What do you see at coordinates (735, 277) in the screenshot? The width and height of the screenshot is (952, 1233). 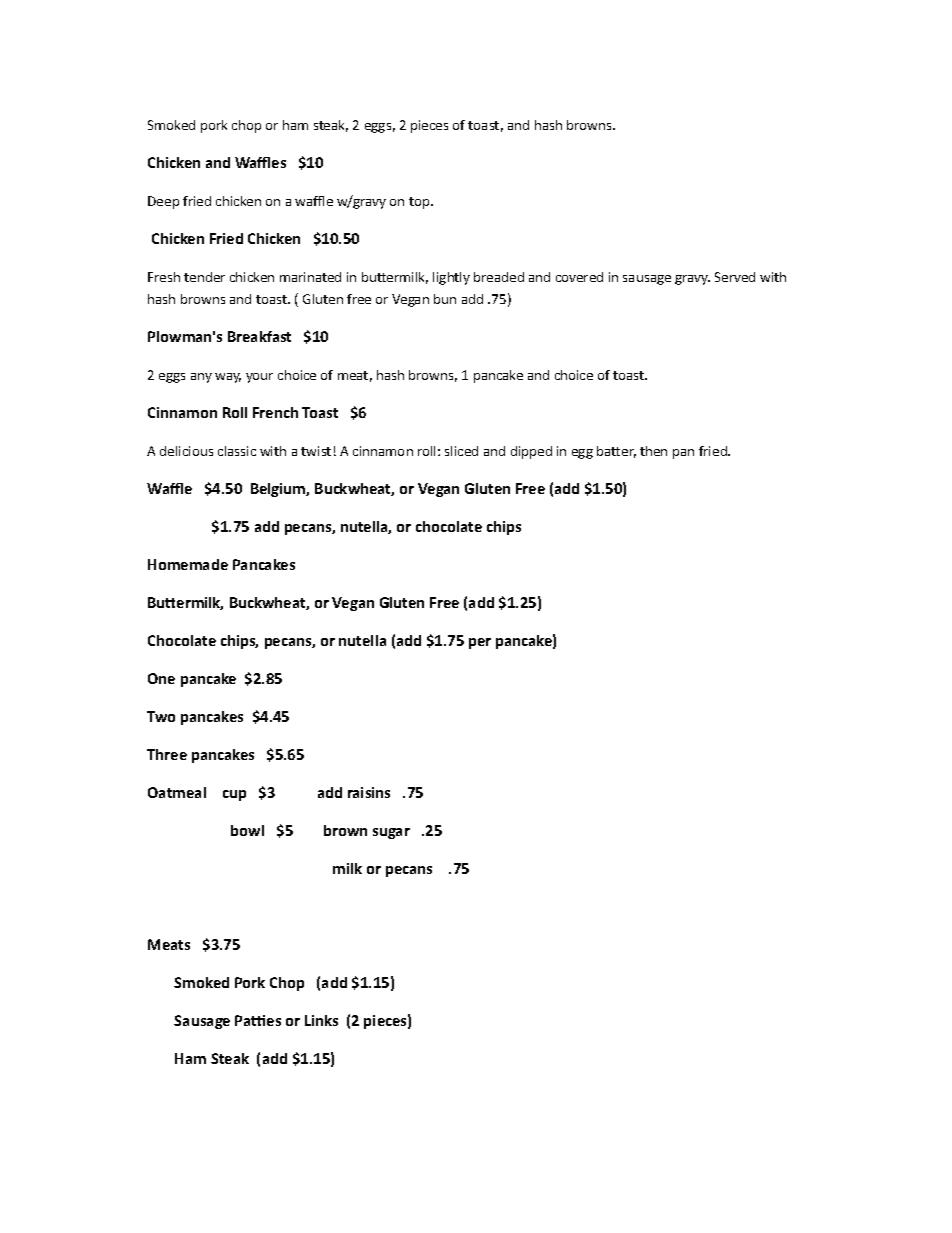 I see `Served` at bounding box center [735, 277].
